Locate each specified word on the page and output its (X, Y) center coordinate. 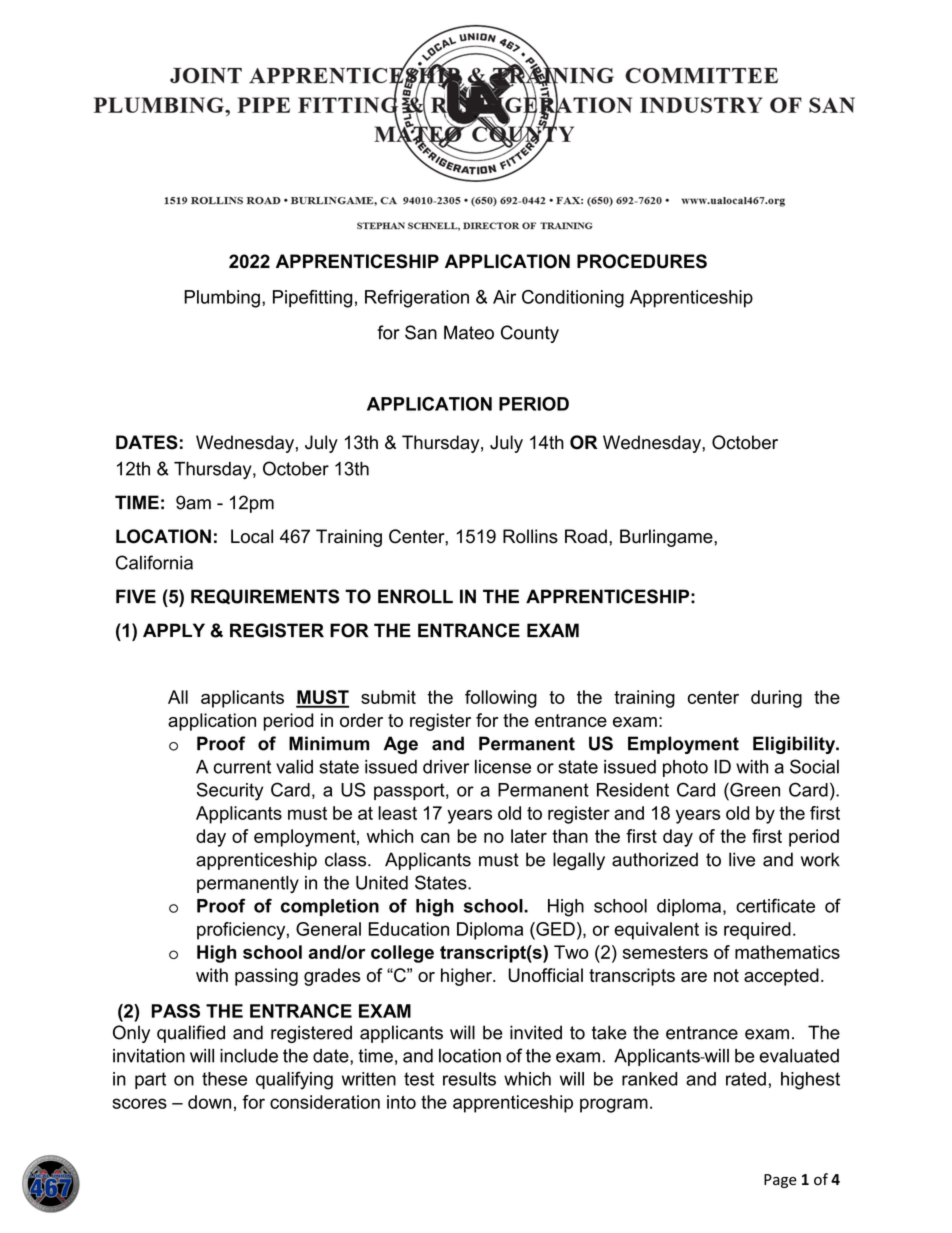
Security (230, 791)
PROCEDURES (642, 261)
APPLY (174, 630)
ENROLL (415, 596)
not (726, 975)
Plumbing (222, 299)
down (209, 1102)
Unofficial (545, 975)
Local (252, 536)
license (503, 767)
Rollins (530, 536)
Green (754, 789)
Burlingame (667, 538)
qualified (191, 1034)
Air (504, 297)
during (776, 699)
